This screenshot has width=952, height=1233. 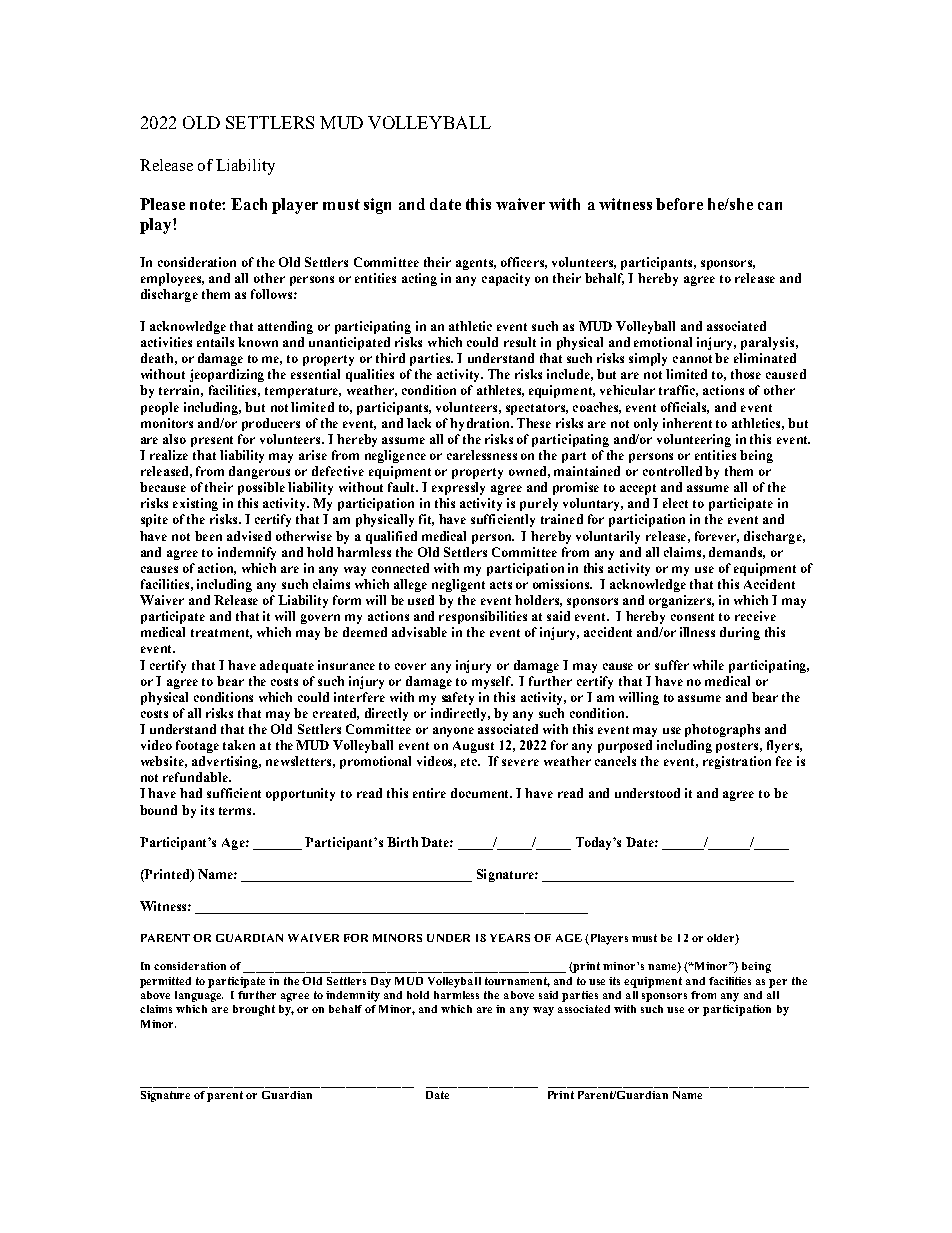 I want to click on consent, so click(x=692, y=617).
